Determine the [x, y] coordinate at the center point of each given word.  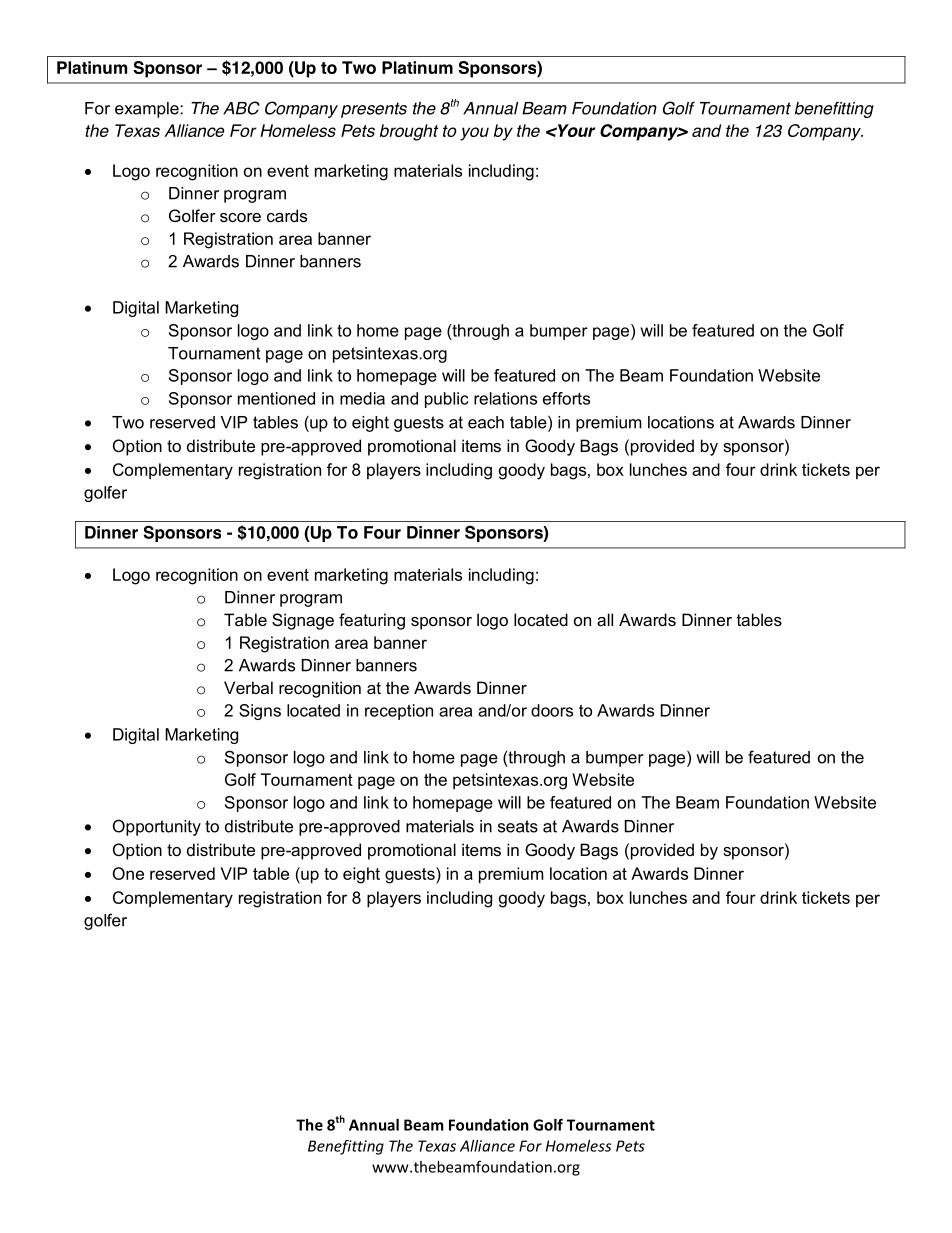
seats [518, 826]
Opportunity [157, 827]
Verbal [248, 687]
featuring [372, 621]
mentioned [276, 398]
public [447, 400]
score [240, 217]
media [362, 398]
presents [374, 110]
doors [552, 710]
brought [409, 132]
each [486, 422]
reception [399, 712]
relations [505, 398]
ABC [241, 108]
